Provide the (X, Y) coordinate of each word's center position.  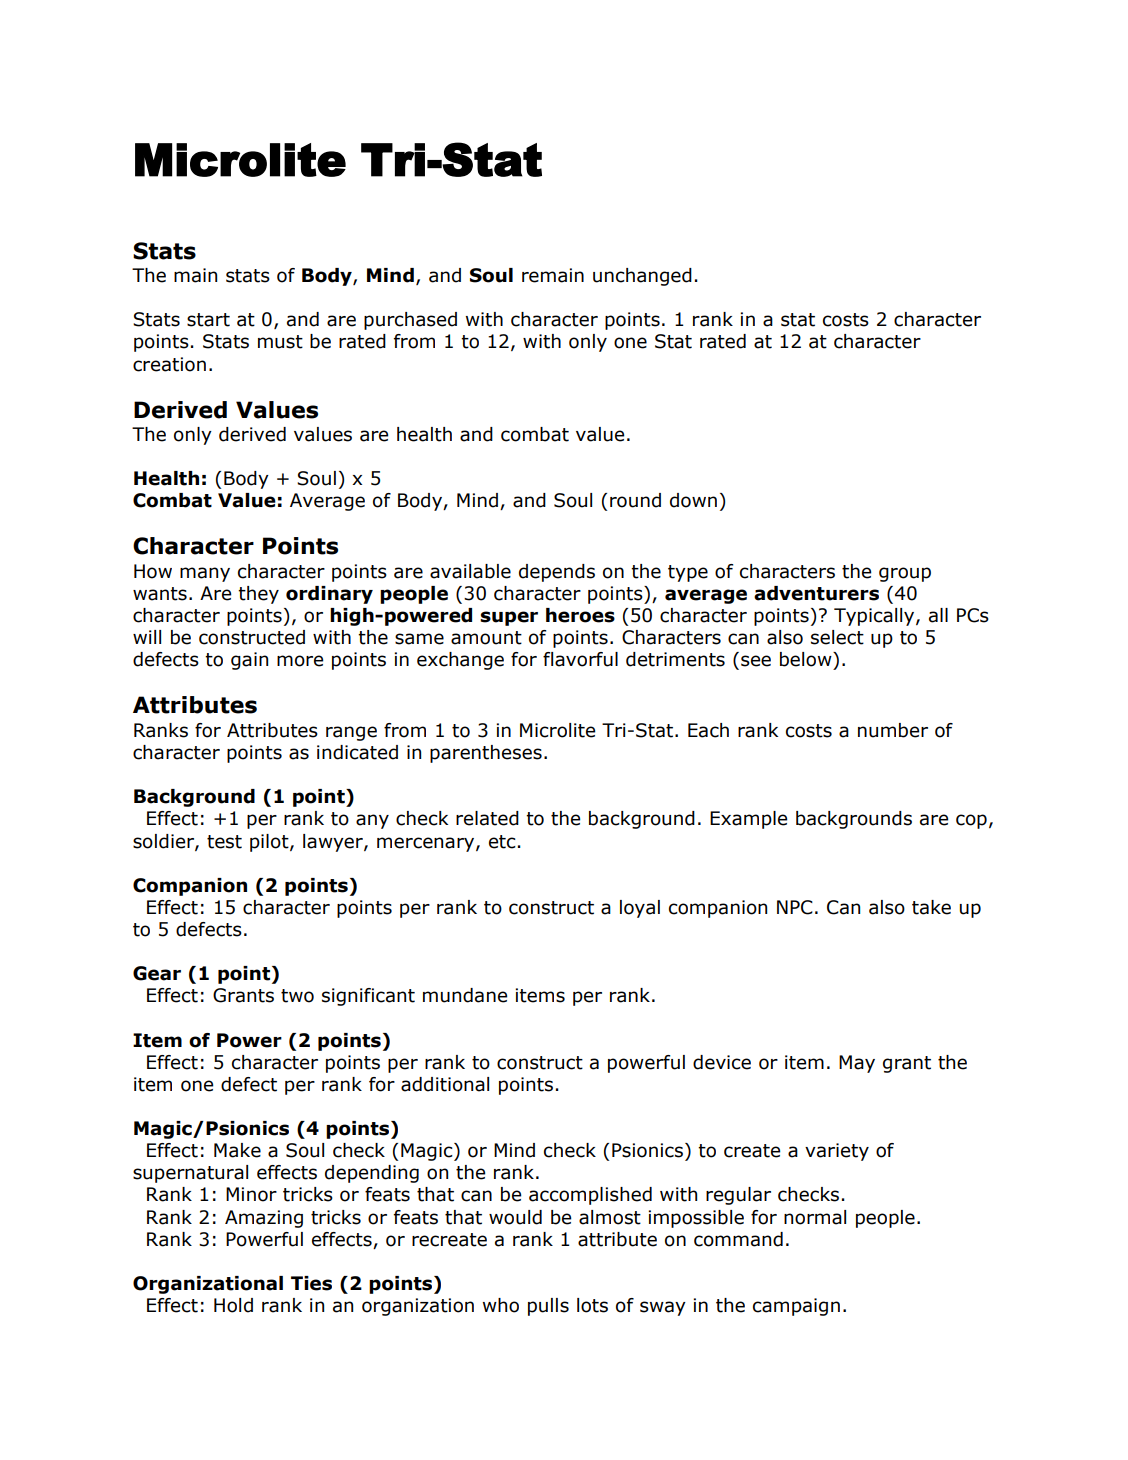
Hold (233, 1305)
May (857, 1064)
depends (557, 573)
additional (445, 1084)
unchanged (642, 277)
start (208, 320)
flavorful (580, 659)
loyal (640, 909)
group (905, 574)
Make (237, 1150)
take (931, 907)
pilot (270, 843)
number (893, 730)
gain (249, 661)
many (205, 574)
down (693, 500)
